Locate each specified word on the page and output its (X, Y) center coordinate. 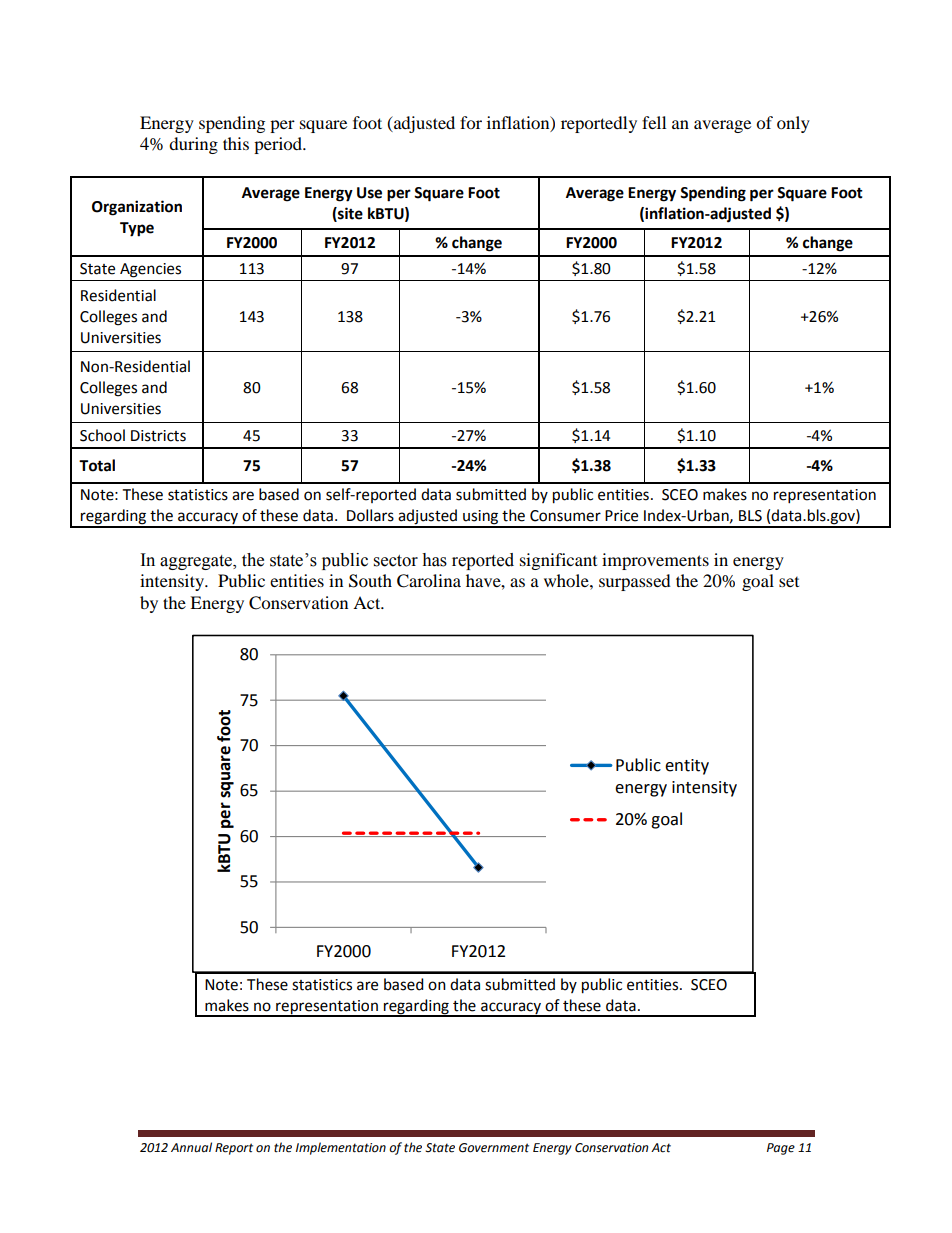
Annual (191, 1147)
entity (687, 767)
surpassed (635, 582)
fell (654, 122)
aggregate (197, 562)
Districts (158, 436)
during (193, 145)
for (471, 122)
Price (621, 516)
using (481, 518)
